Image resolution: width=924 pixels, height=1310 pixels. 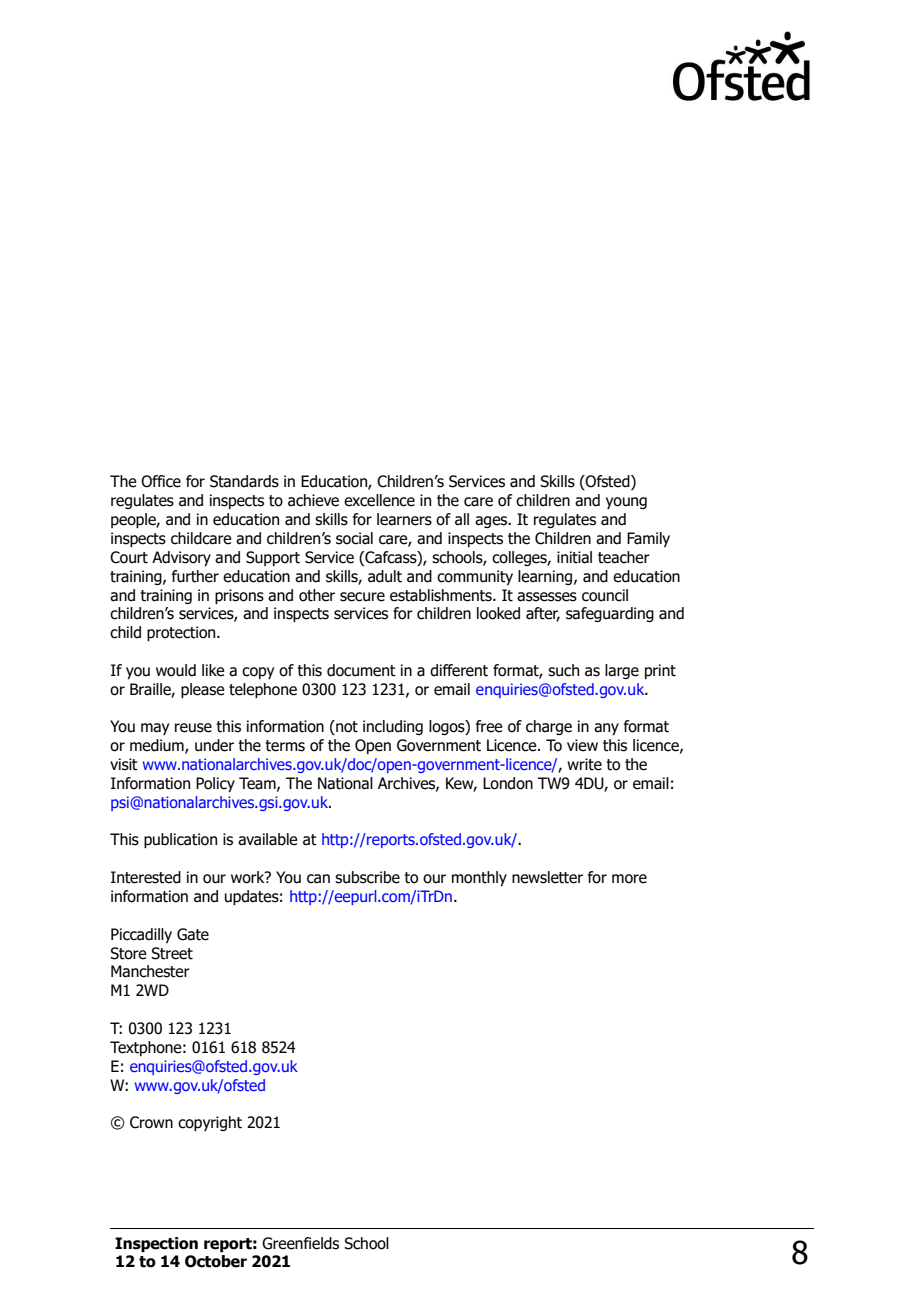 I want to click on young, so click(x=626, y=503).
